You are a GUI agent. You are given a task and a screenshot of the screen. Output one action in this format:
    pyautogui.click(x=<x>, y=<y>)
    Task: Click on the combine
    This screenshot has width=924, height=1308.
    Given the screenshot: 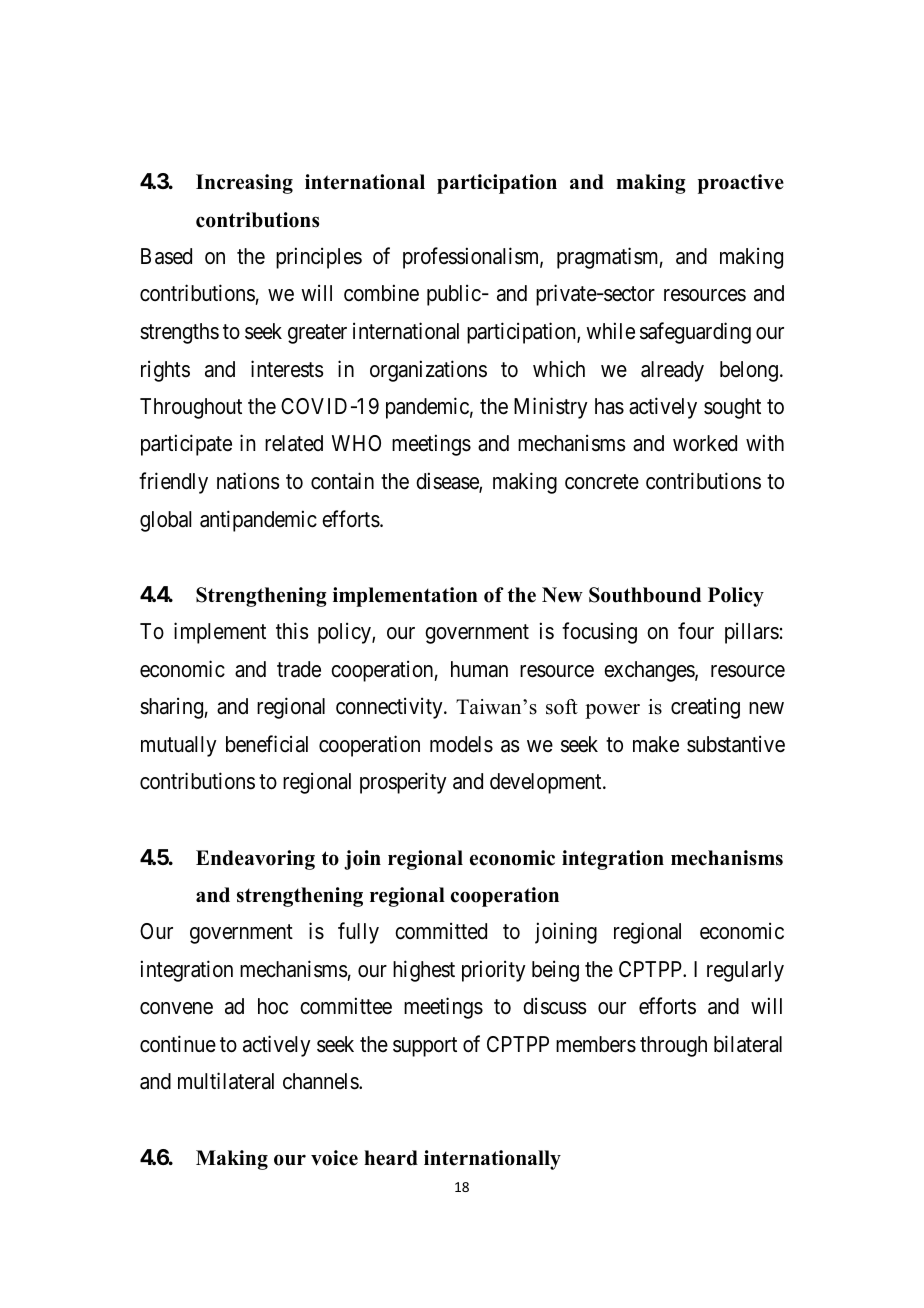 What is the action you would take?
    pyautogui.click(x=381, y=293)
